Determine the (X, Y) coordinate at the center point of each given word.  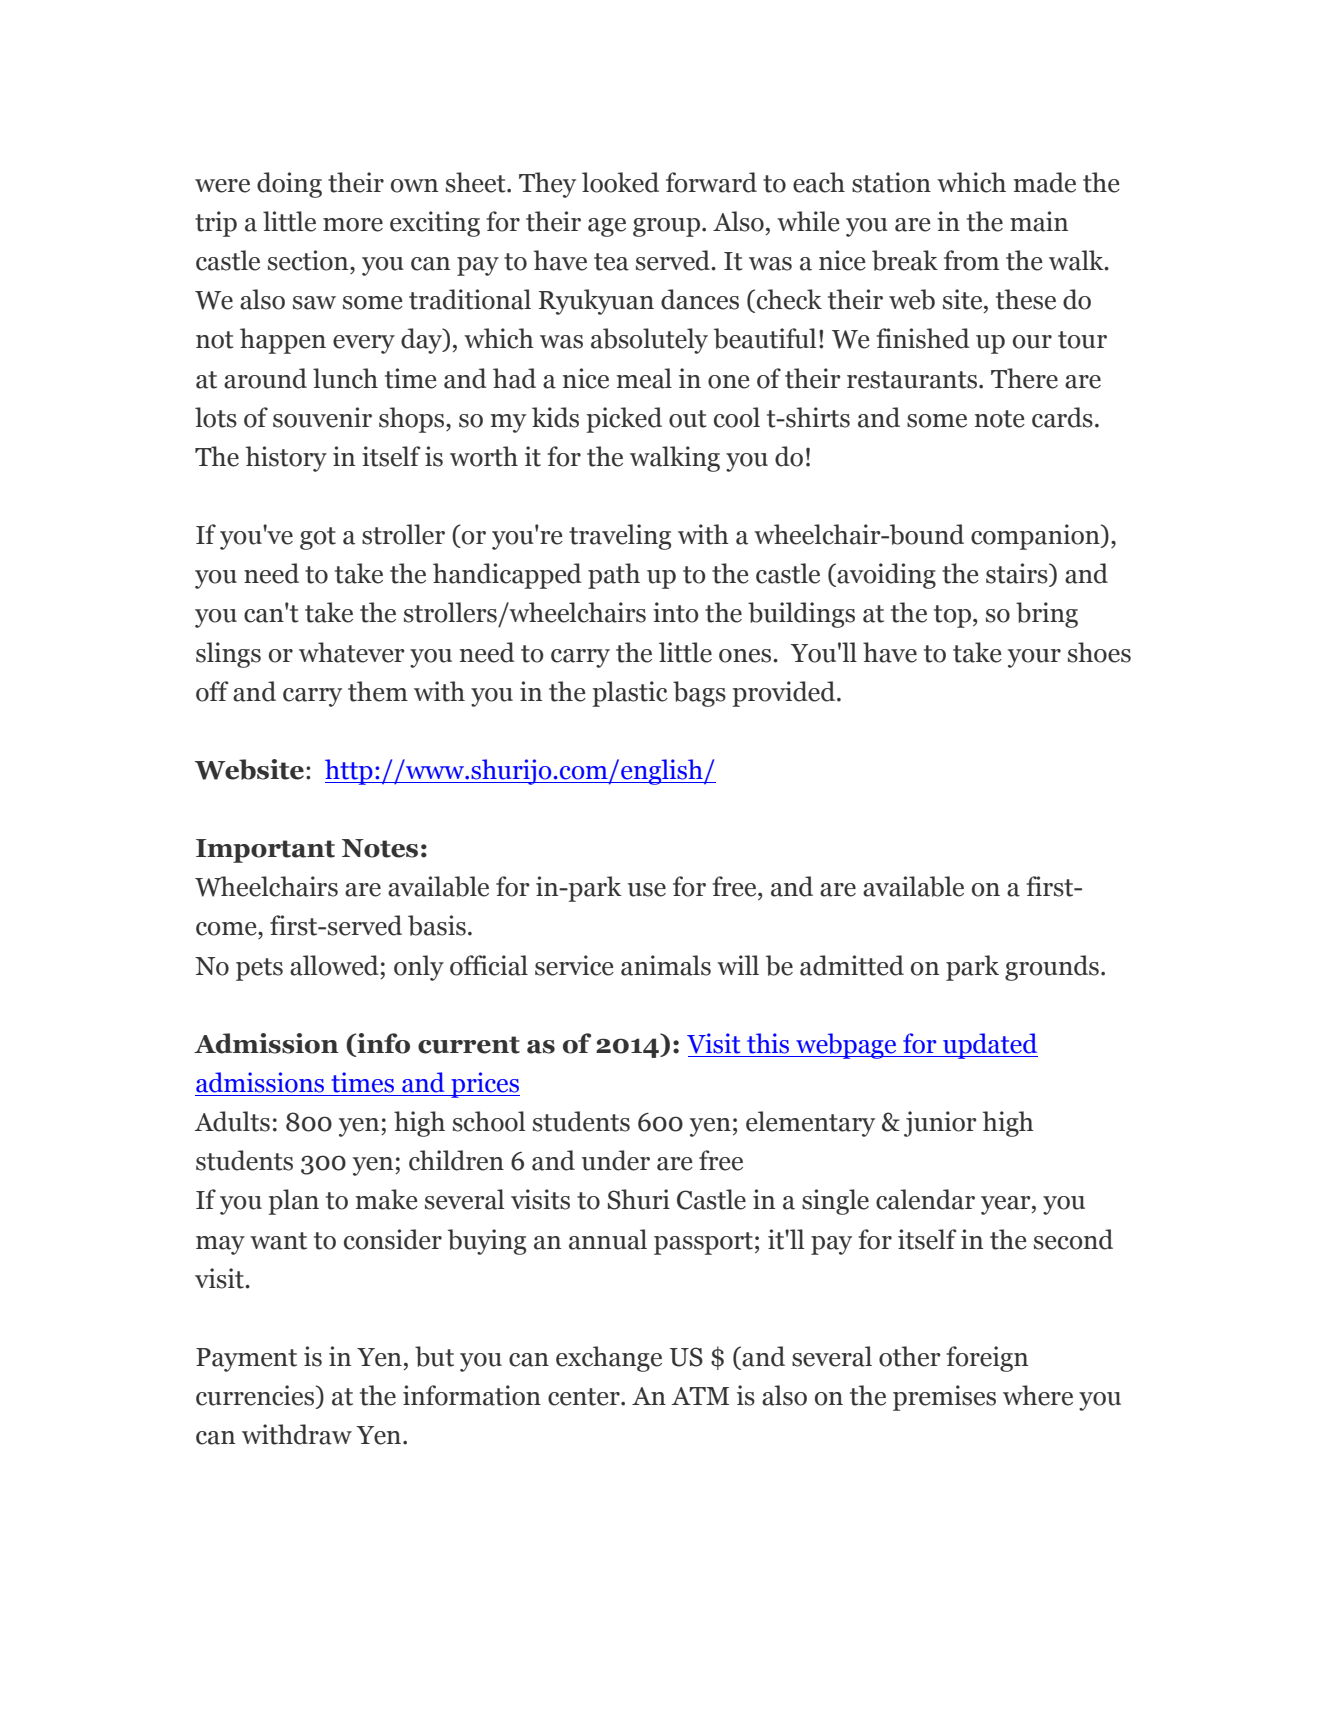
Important (265, 851)
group (666, 227)
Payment (246, 1360)
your (1034, 658)
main (1039, 221)
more (353, 225)
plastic (630, 694)
